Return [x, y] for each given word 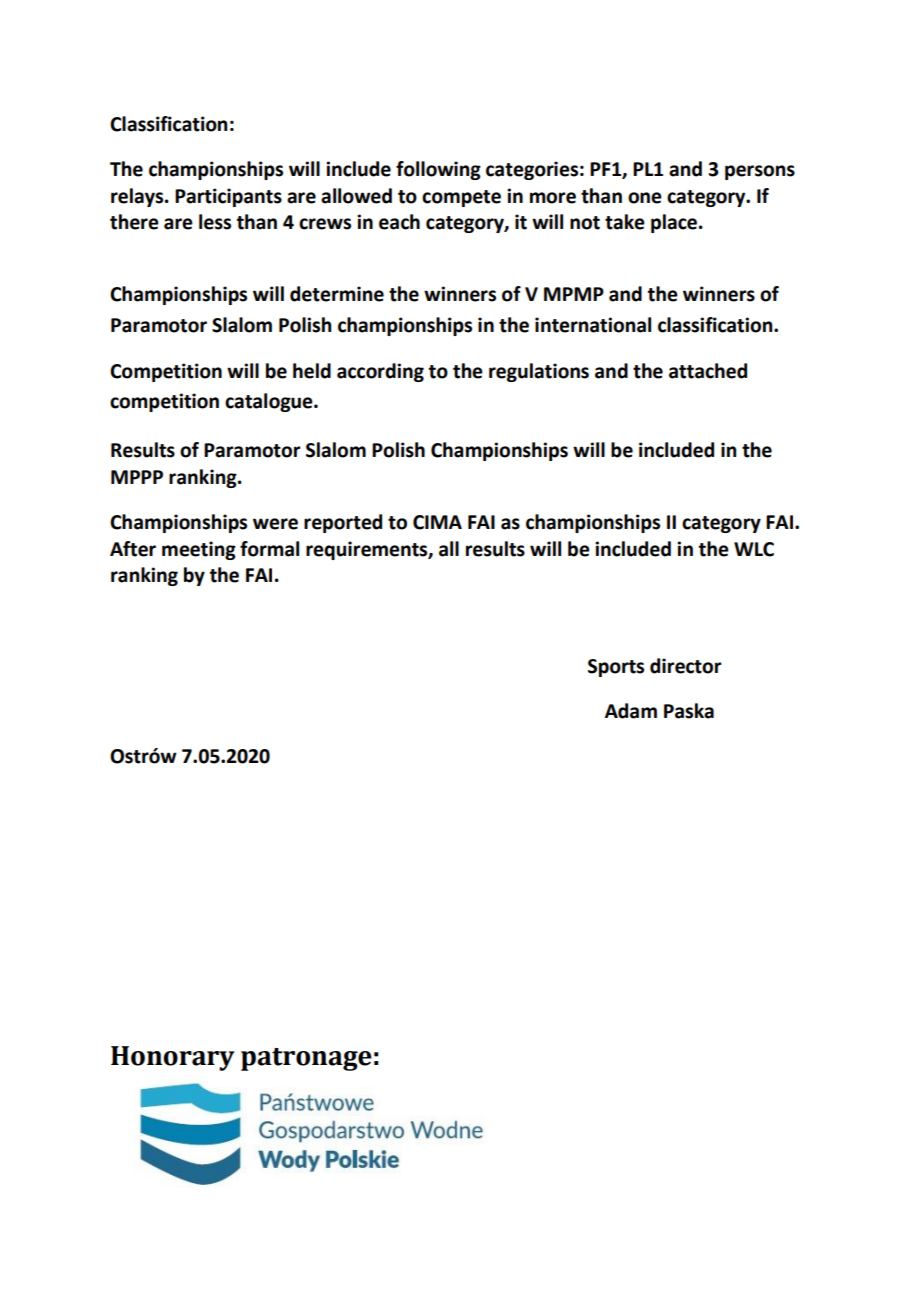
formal [269, 549]
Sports [616, 668]
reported [343, 523]
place [675, 223]
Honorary [172, 1058]
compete [461, 198]
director [686, 666]
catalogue [270, 402]
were [275, 524]
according [380, 372]
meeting [199, 550]
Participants [228, 197]
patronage [306, 1059]
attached [708, 371]
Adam [631, 711]
